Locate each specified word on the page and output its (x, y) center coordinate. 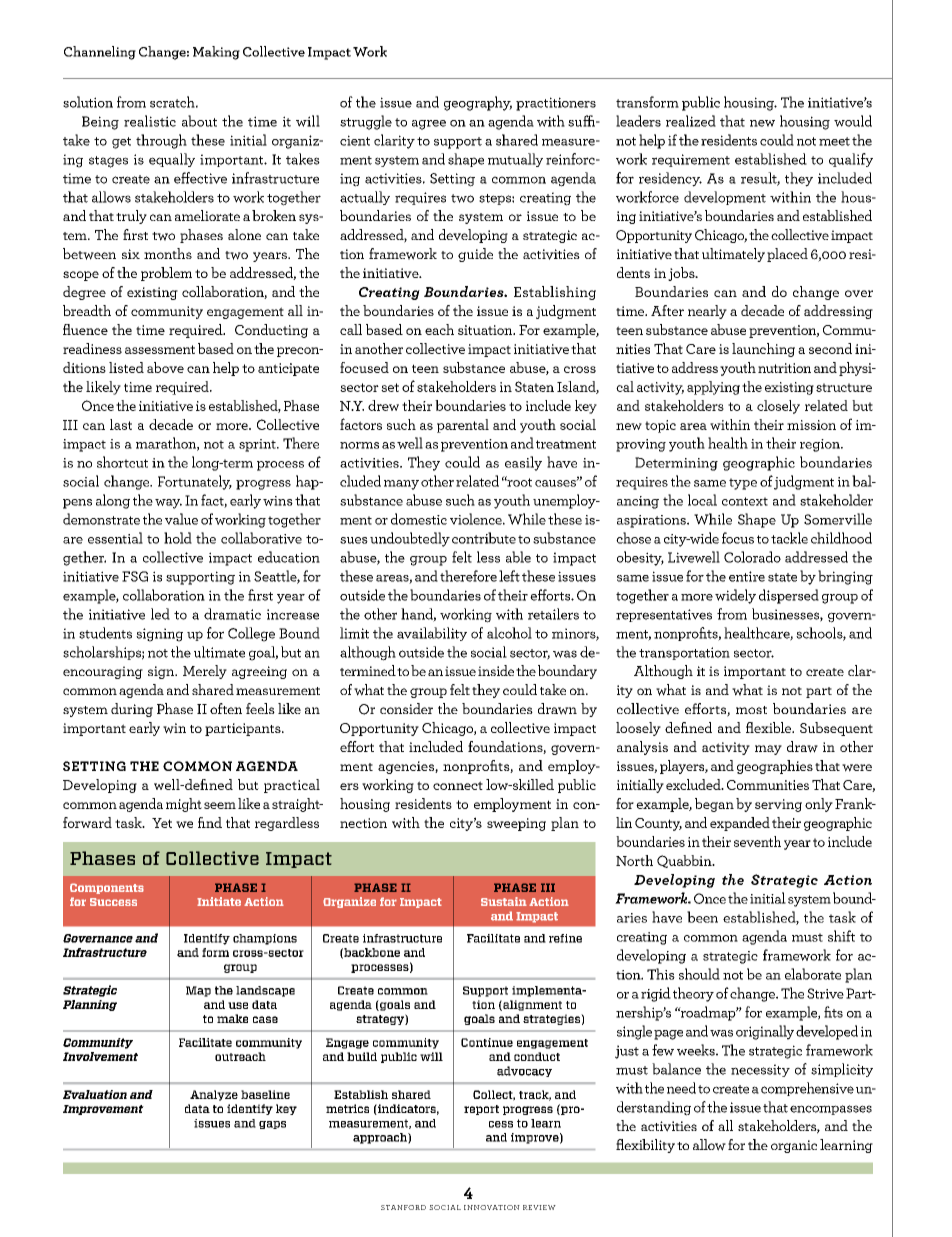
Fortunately (195, 482)
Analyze (214, 1095)
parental (463, 426)
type (743, 484)
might (184, 805)
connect (458, 785)
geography (478, 103)
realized (691, 121)
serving (778, 805)
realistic (150, 121)
